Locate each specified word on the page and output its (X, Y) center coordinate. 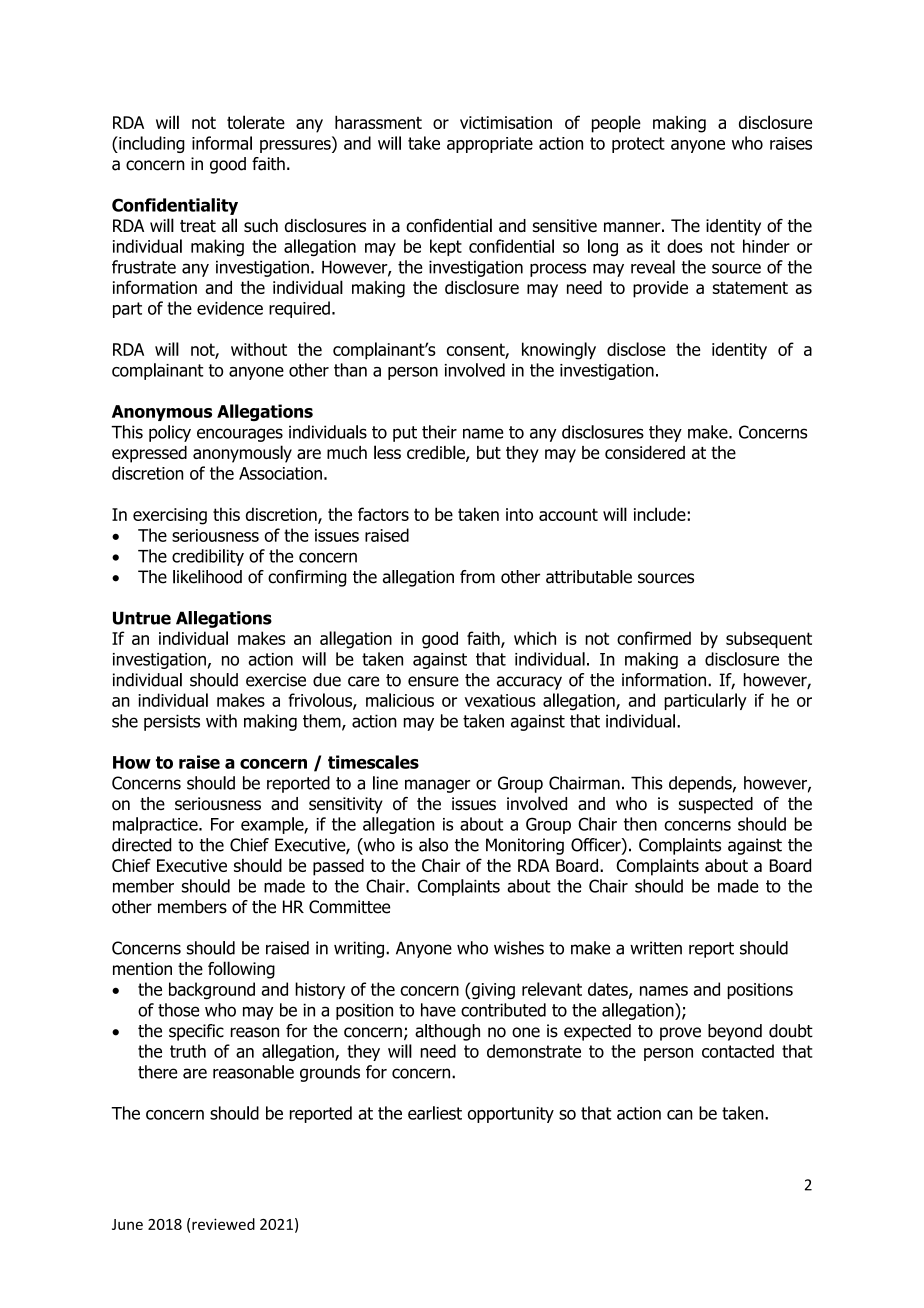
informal (222, 143)
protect (638, 145)
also (433, 845)
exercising (170, 516)
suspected (716, 805)
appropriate (490, 145)
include (660, 514)
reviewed (223, 1224)
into (519, 514)
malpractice (156, 825)
